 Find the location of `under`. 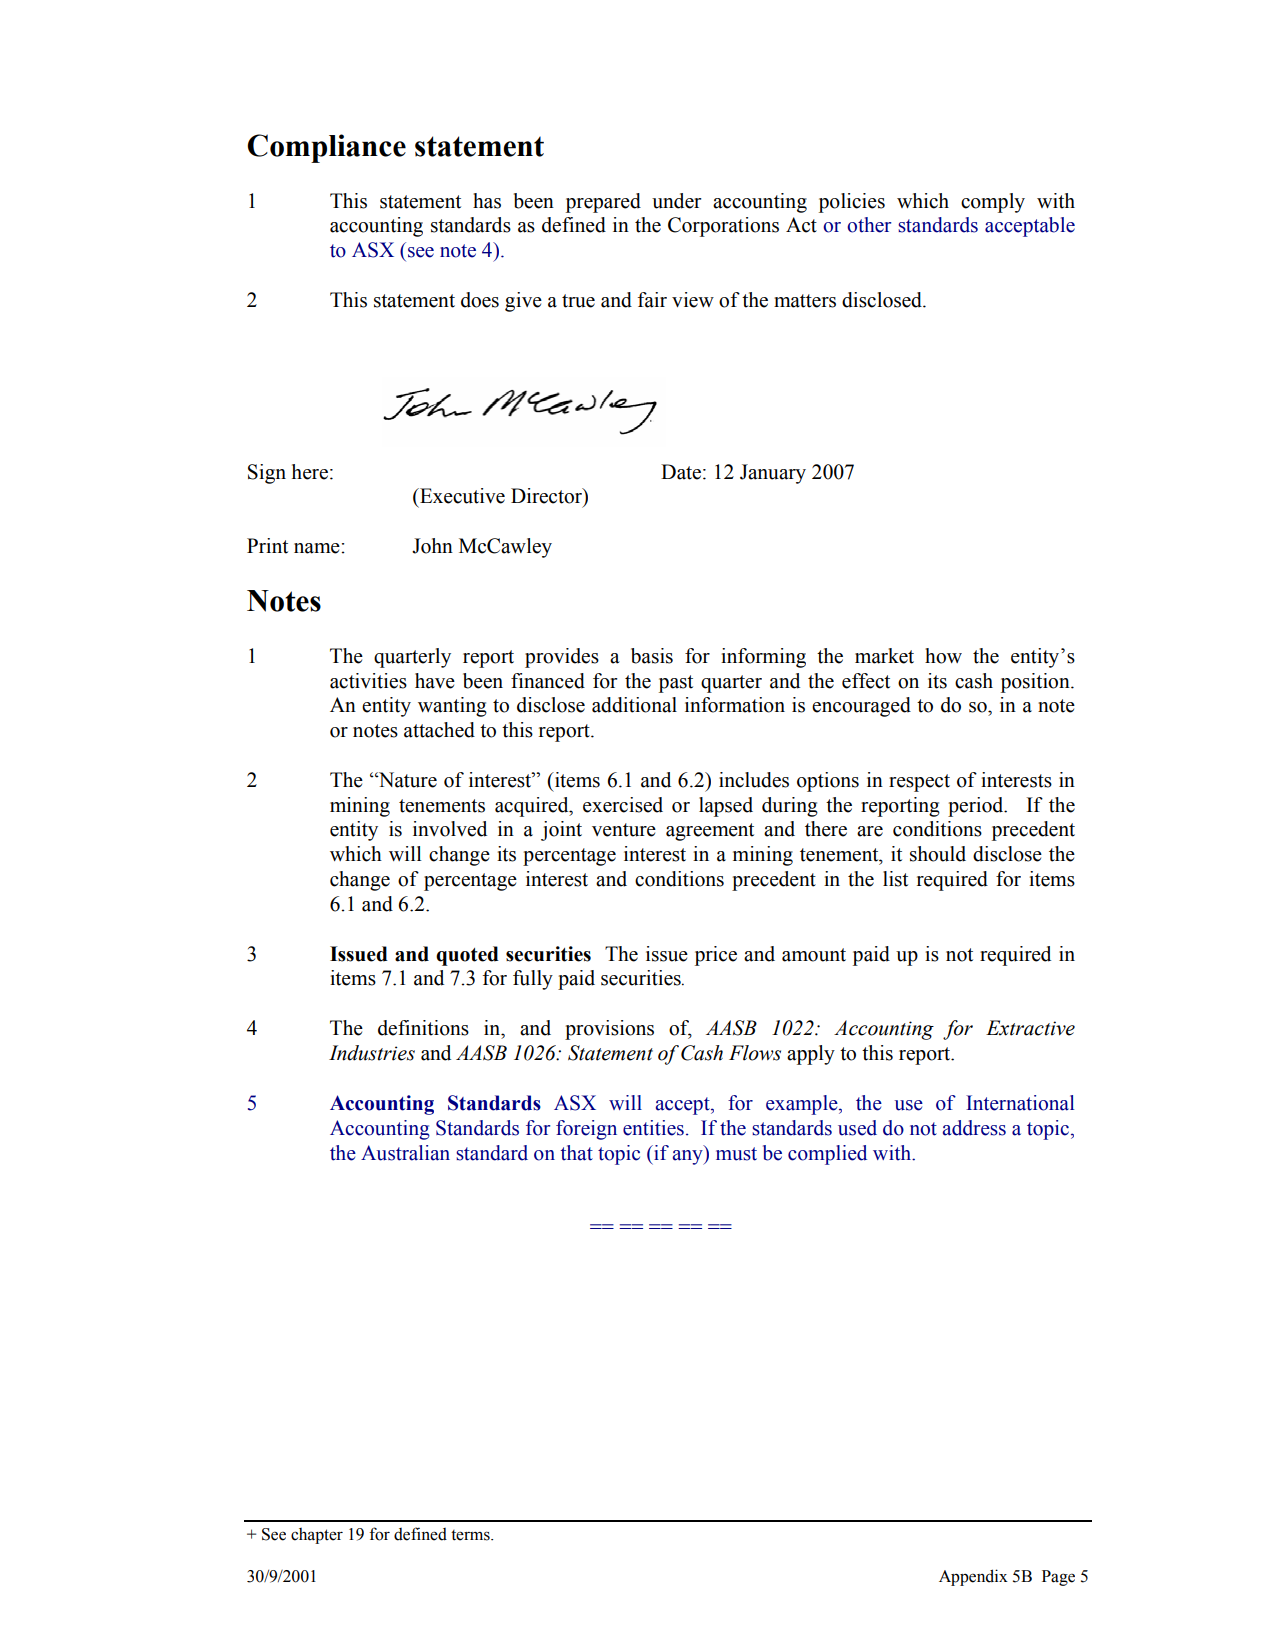

under is located at coordinates (676, 201).
